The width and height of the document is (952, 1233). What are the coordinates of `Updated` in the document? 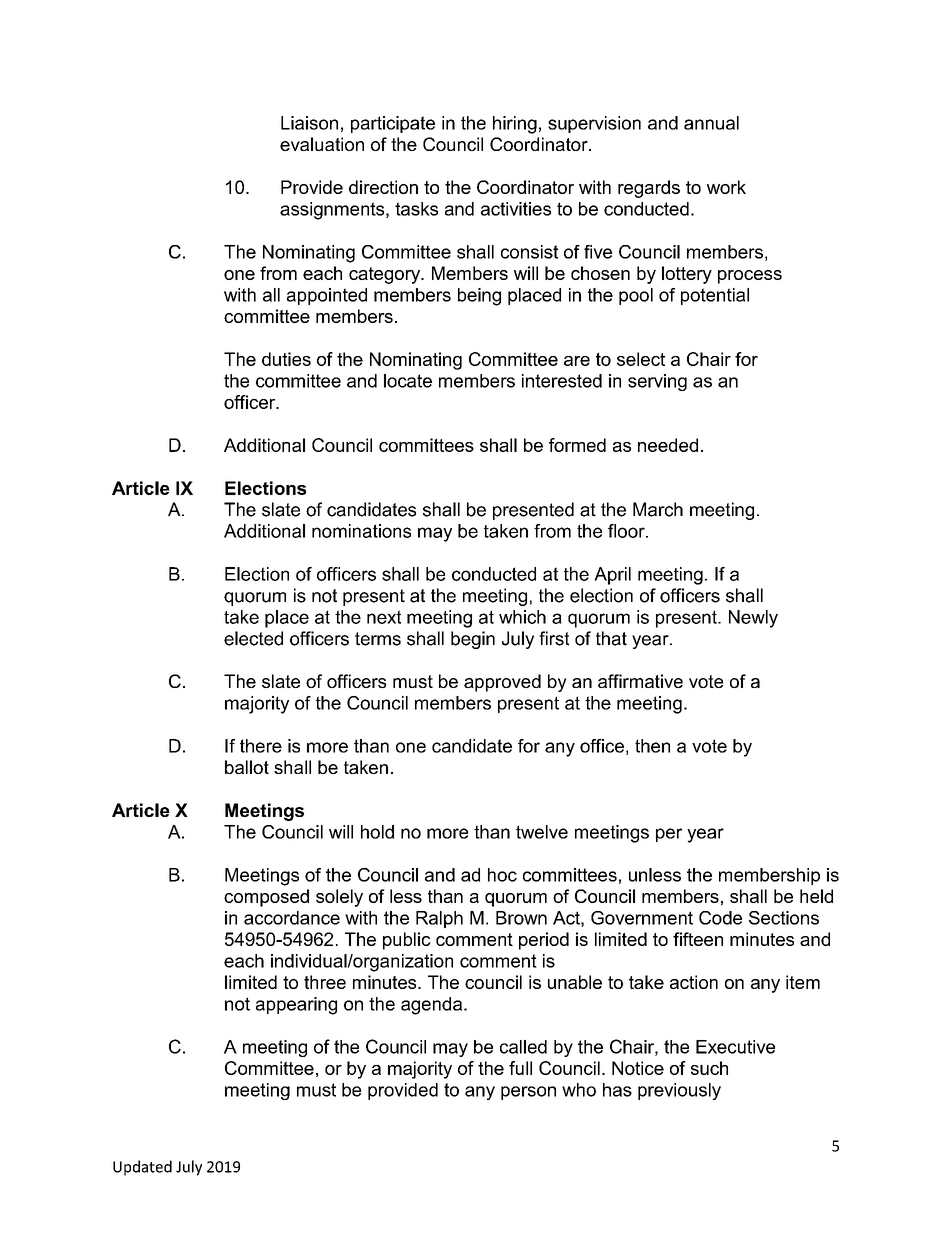 It's located at (142, 1168).
